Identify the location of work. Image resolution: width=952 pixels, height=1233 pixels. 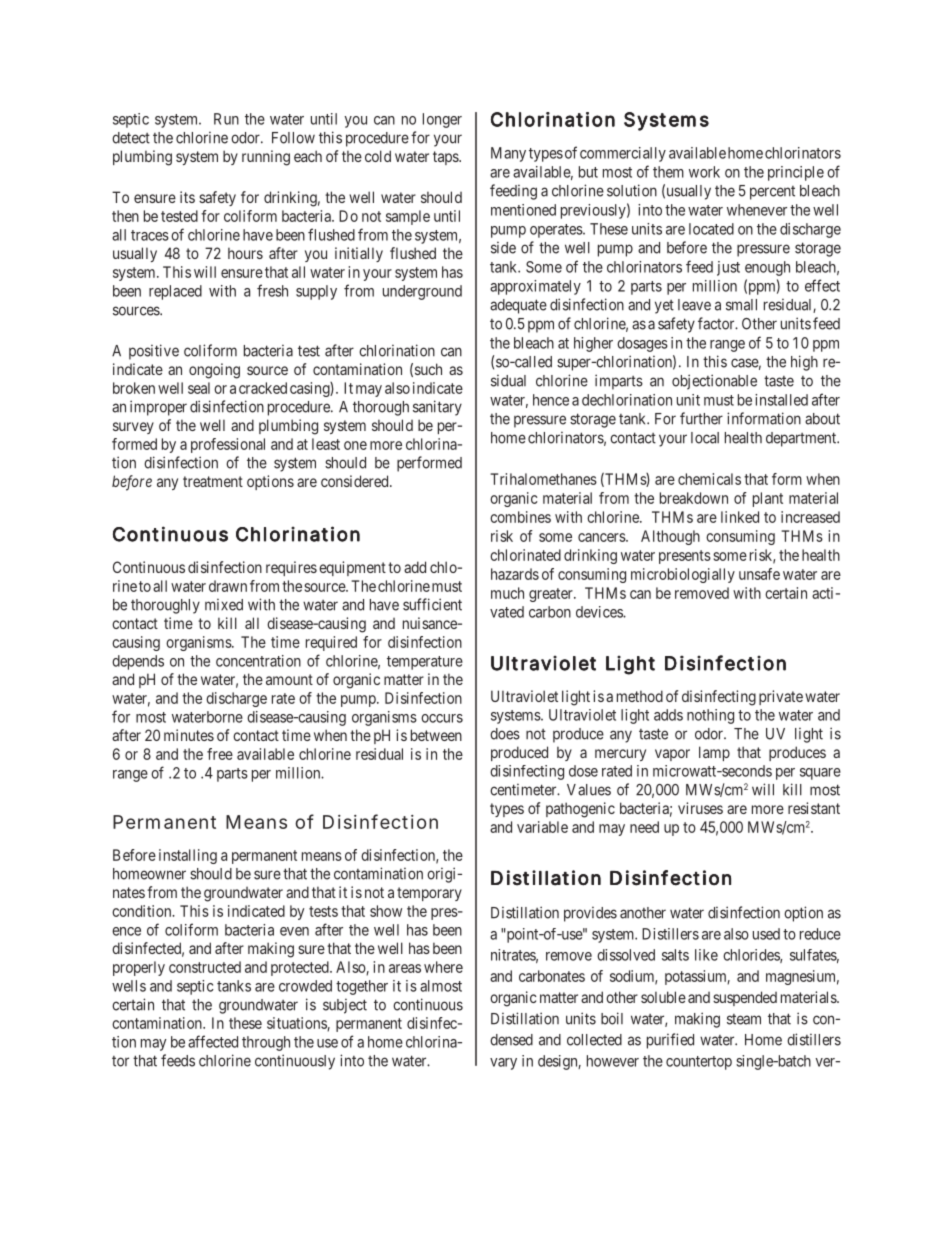
(704, 172).
